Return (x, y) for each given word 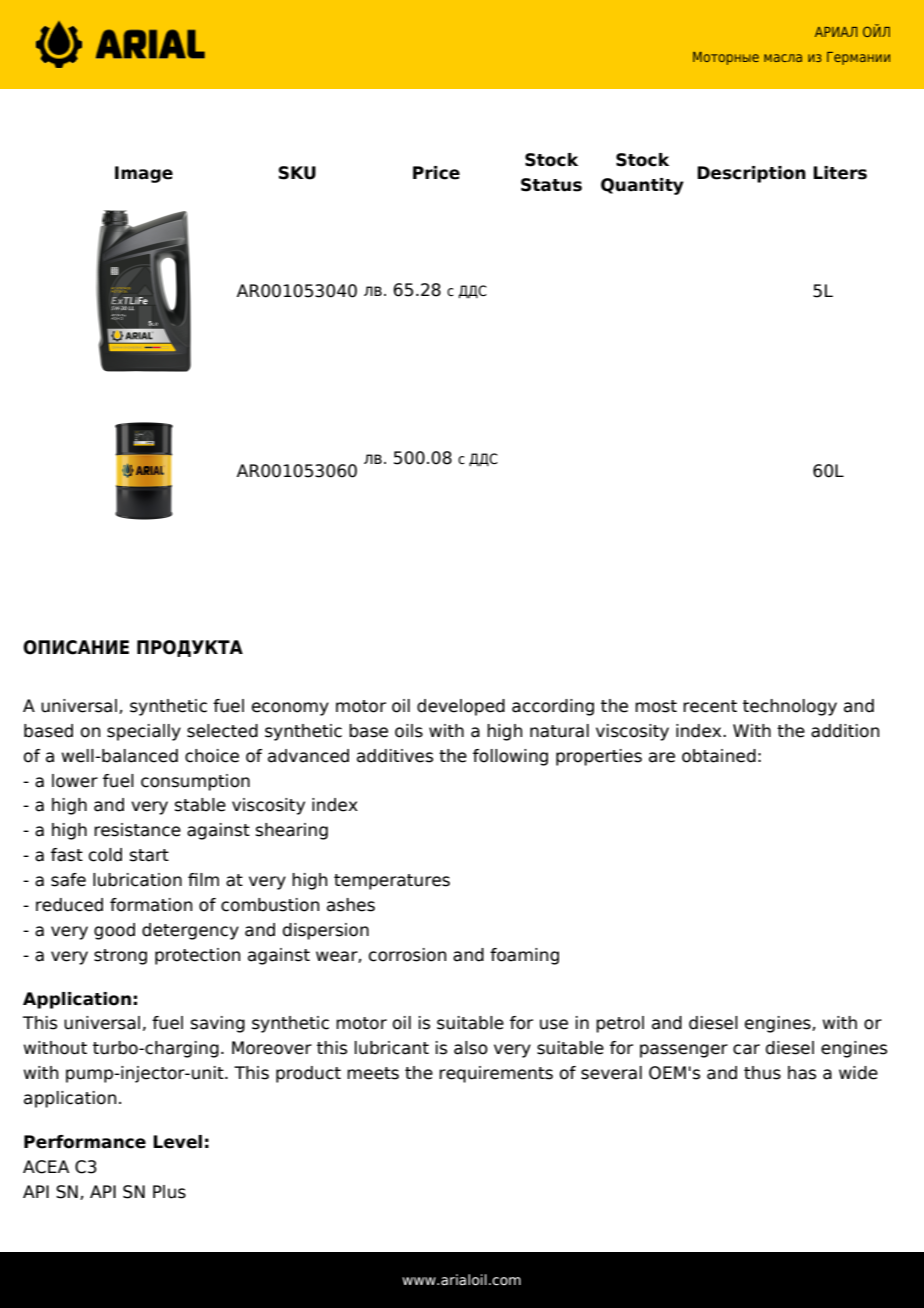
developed (461, 707)
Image (144, 174)
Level (177, 1142)
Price (436, 173)
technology (790, 707)
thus (762, 1073)
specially (144, 732)
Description (751, 174)
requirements (496, 1074)
